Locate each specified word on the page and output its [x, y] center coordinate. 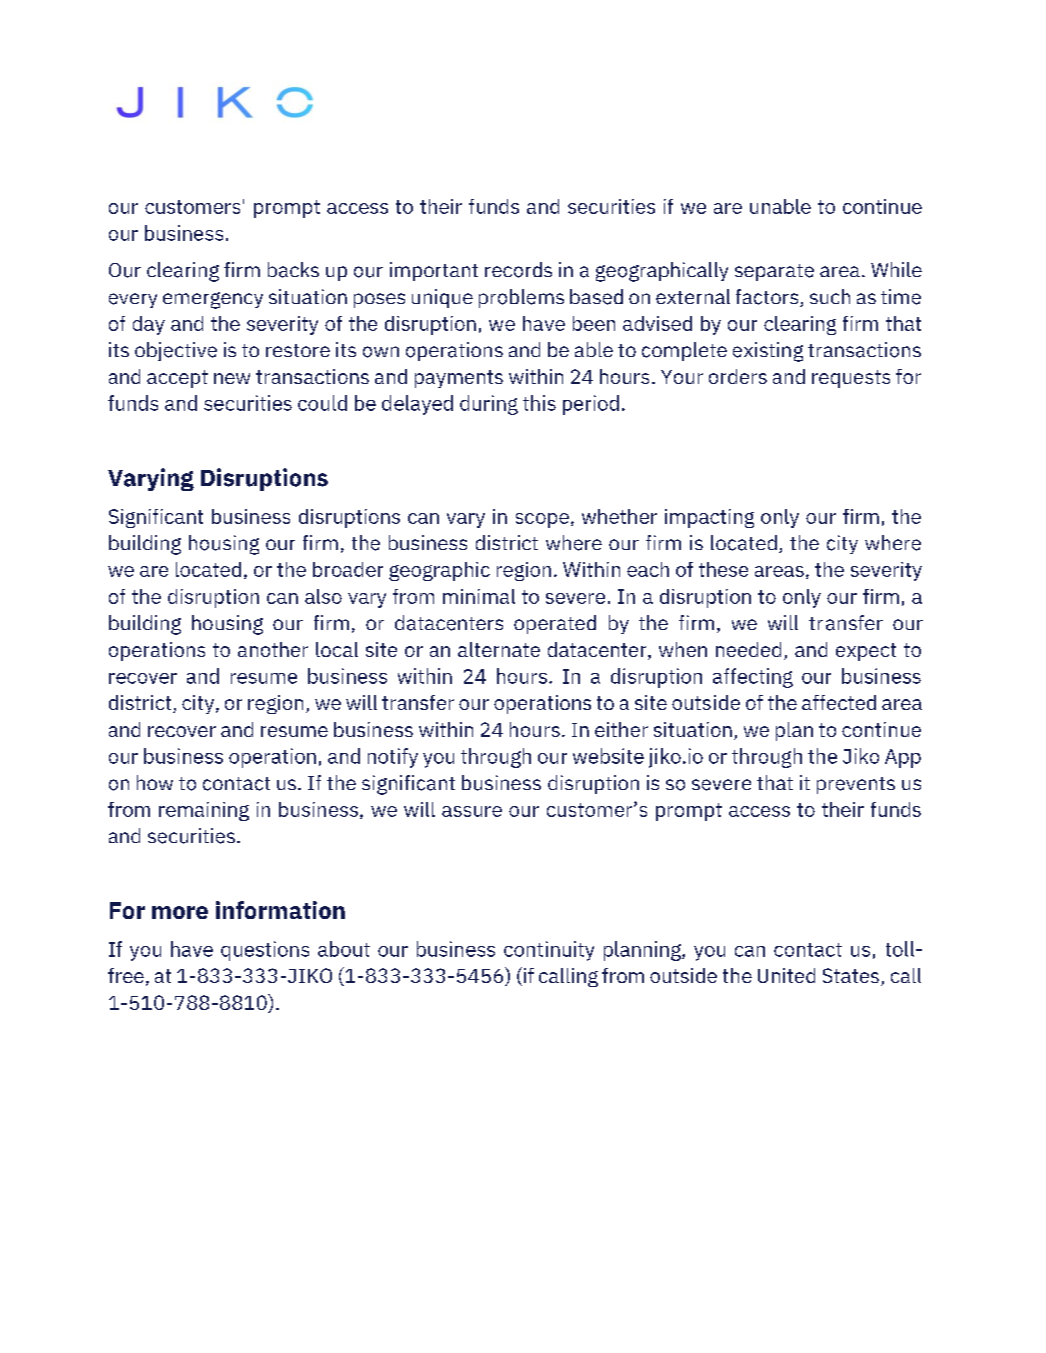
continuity [549, 951]
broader [348, 569]
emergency [213, 300]
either [621, 729]
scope [542, 520]
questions [265, 951]
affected [839, 702]
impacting [709, 518]
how [155, 782]
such [830, 296]
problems [521, 298]
